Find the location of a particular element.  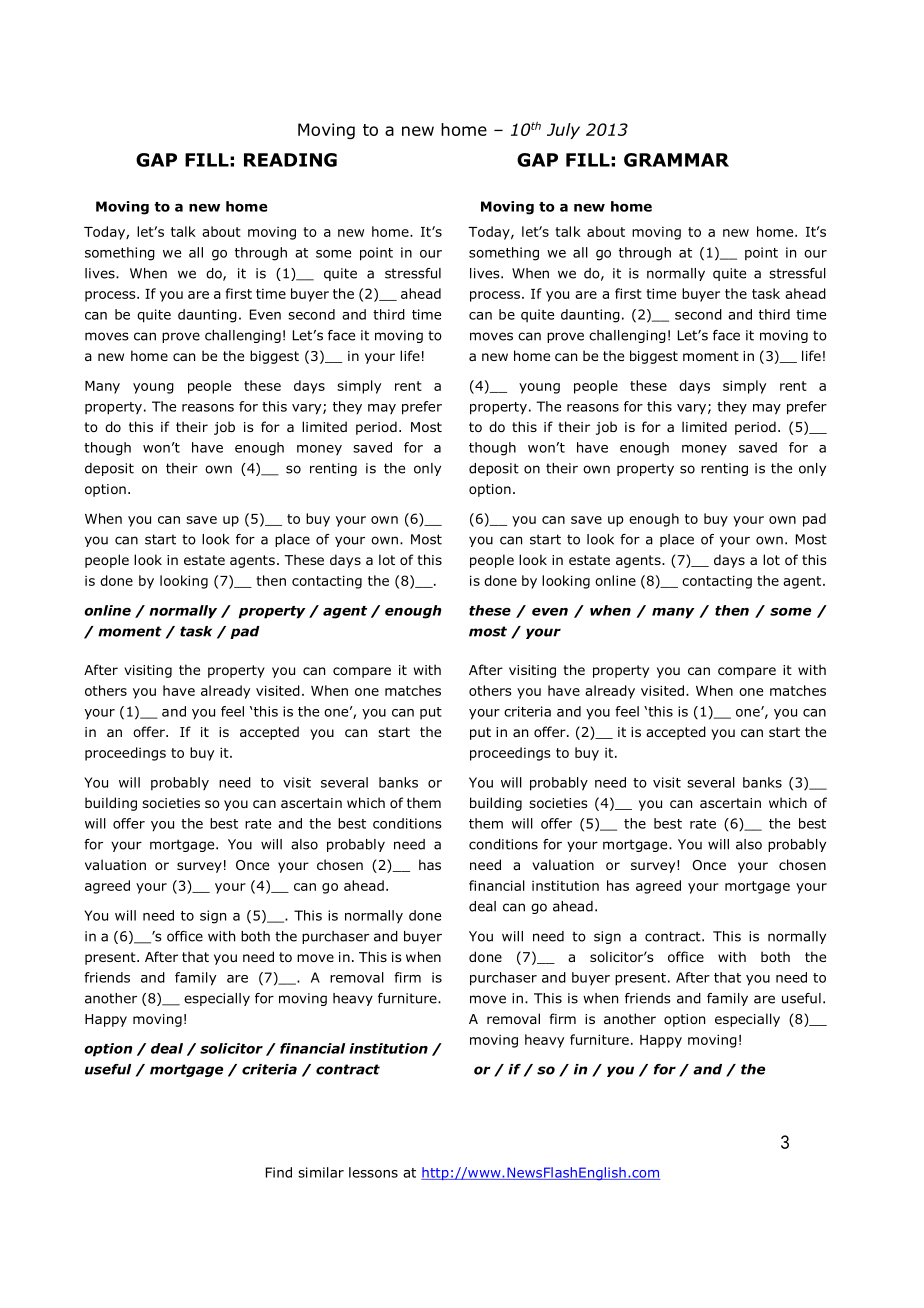

Find is located at coordinates (279, 1172).
